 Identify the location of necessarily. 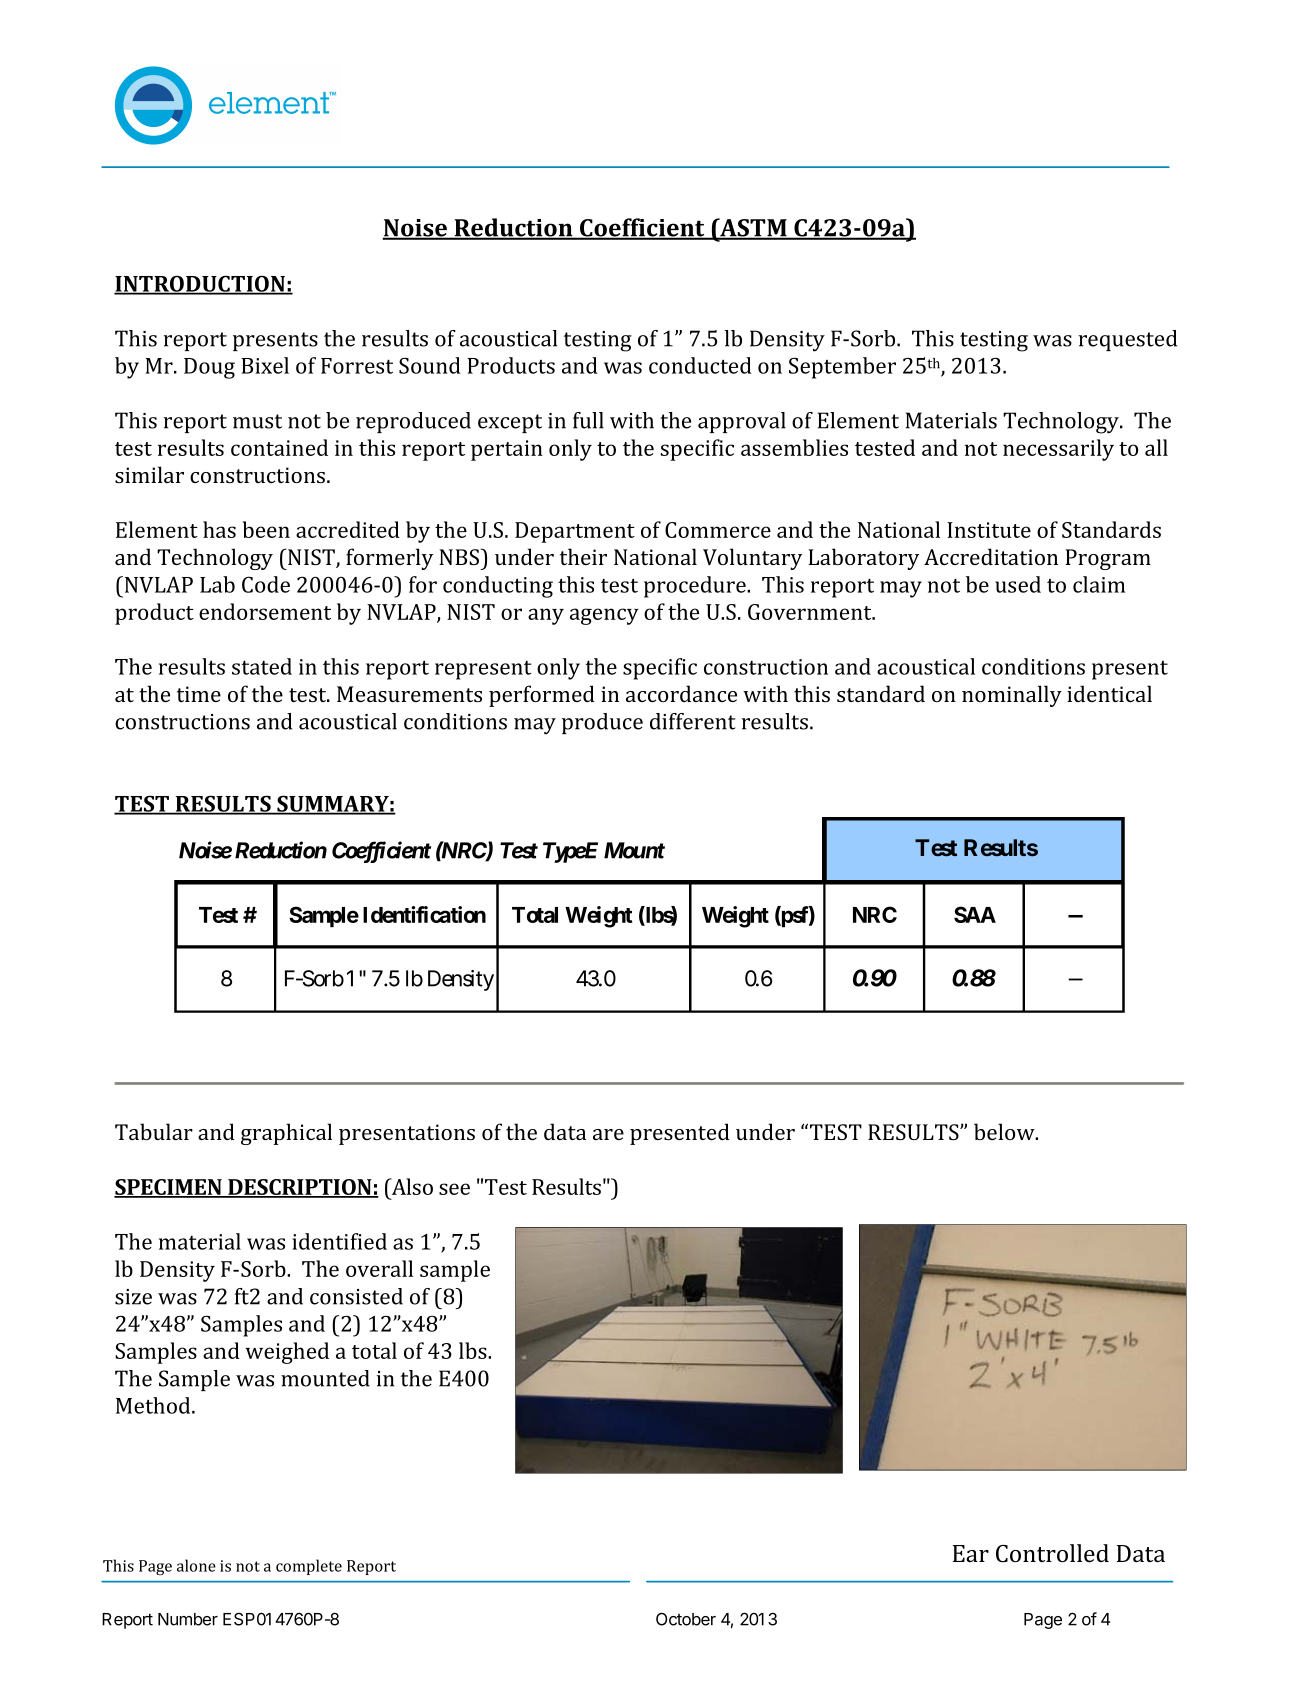
(1058, 450).
